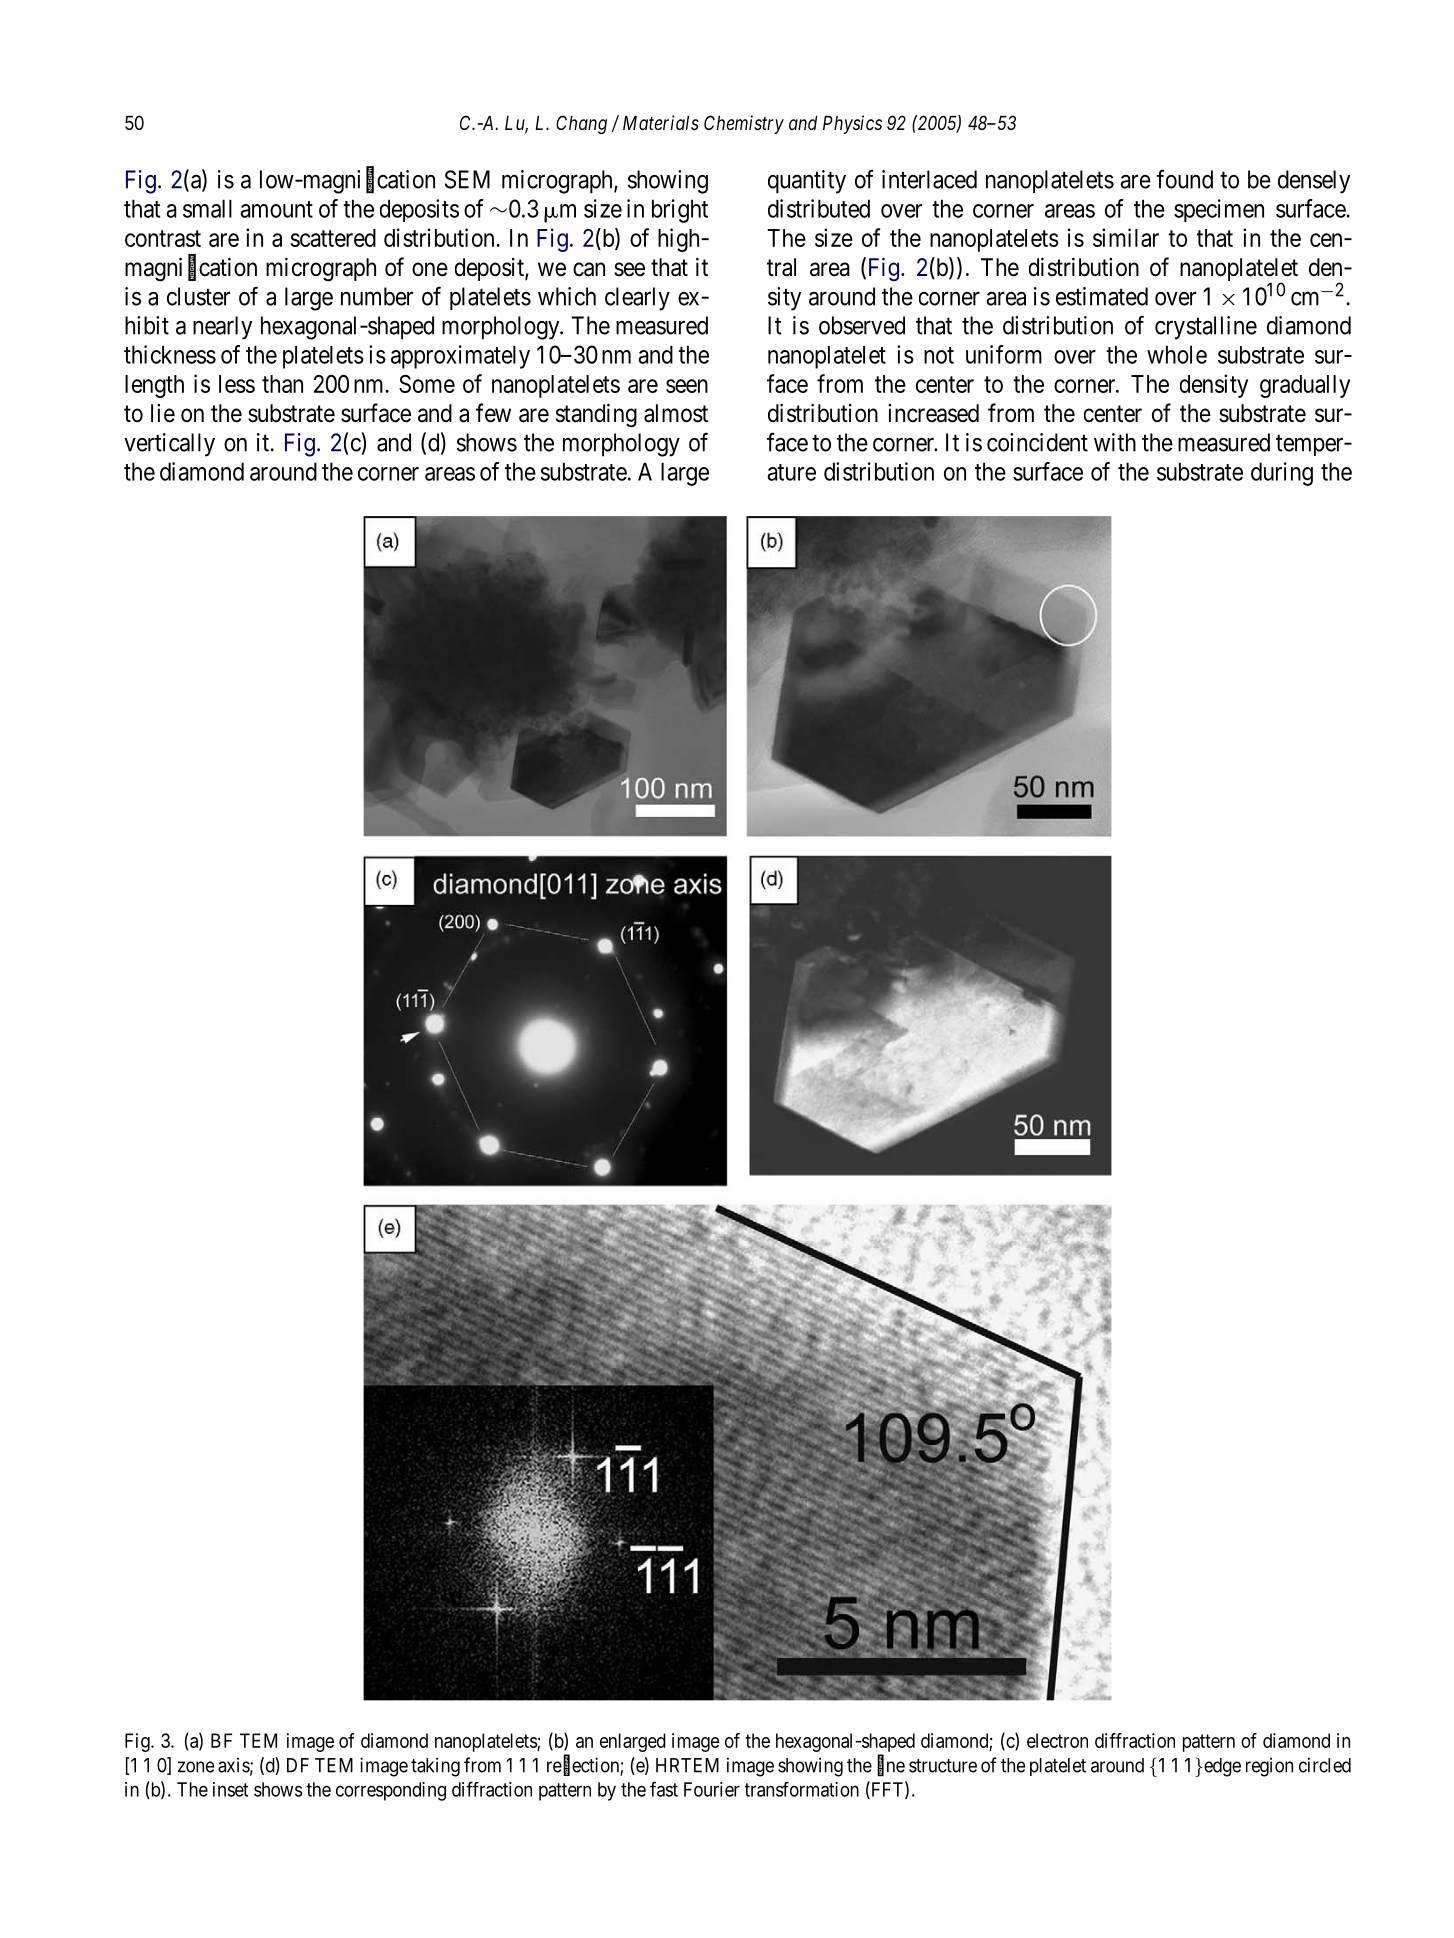  Describe the element at coordinates (676, 413) in the document. I see `almost` at that location.
